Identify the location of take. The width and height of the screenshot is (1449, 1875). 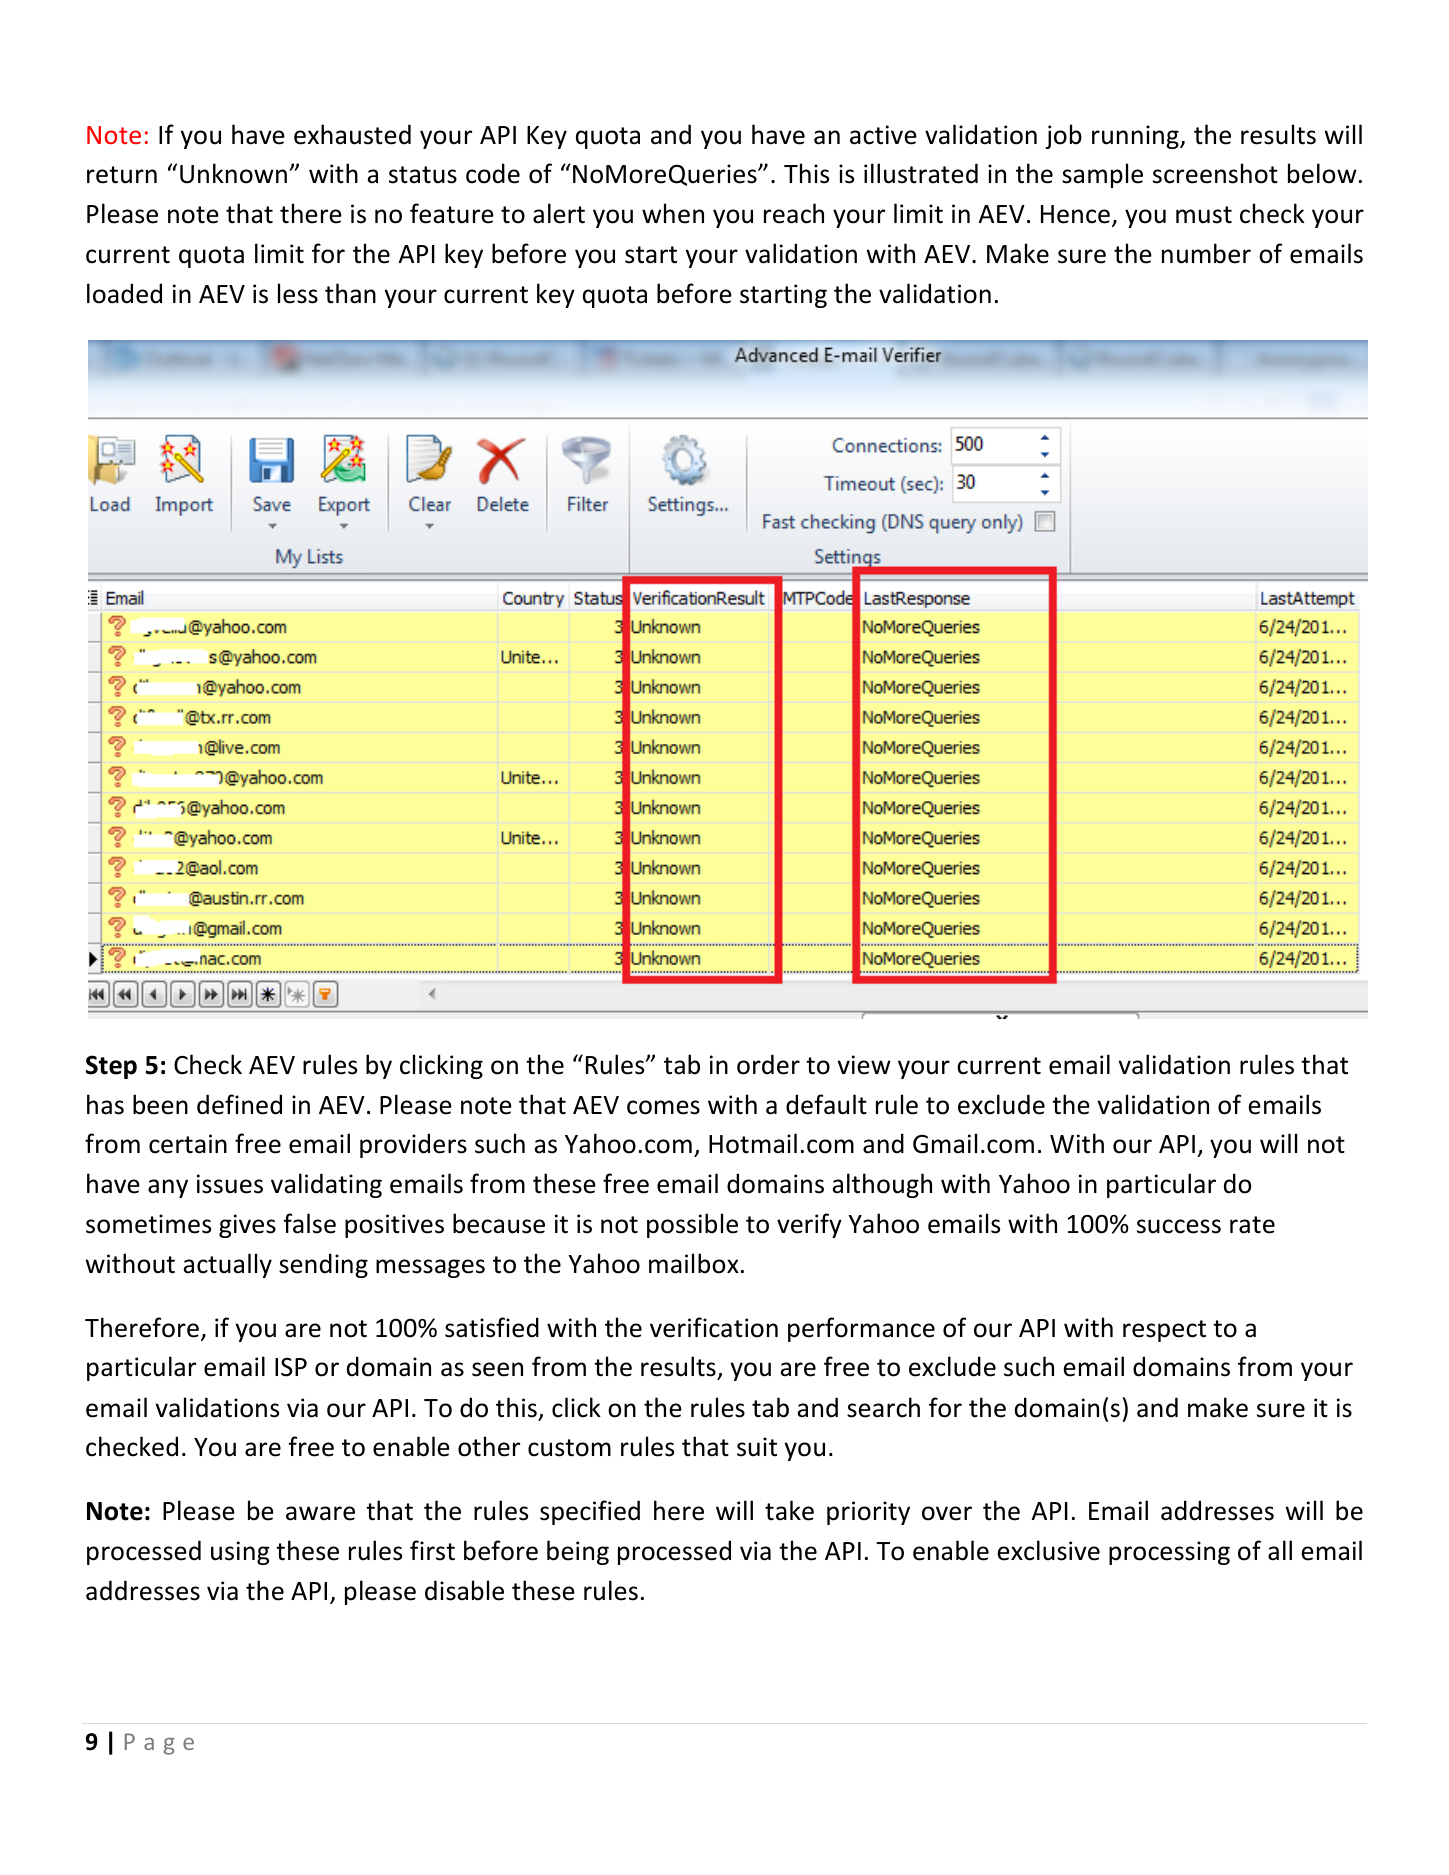
(789, 1510).
